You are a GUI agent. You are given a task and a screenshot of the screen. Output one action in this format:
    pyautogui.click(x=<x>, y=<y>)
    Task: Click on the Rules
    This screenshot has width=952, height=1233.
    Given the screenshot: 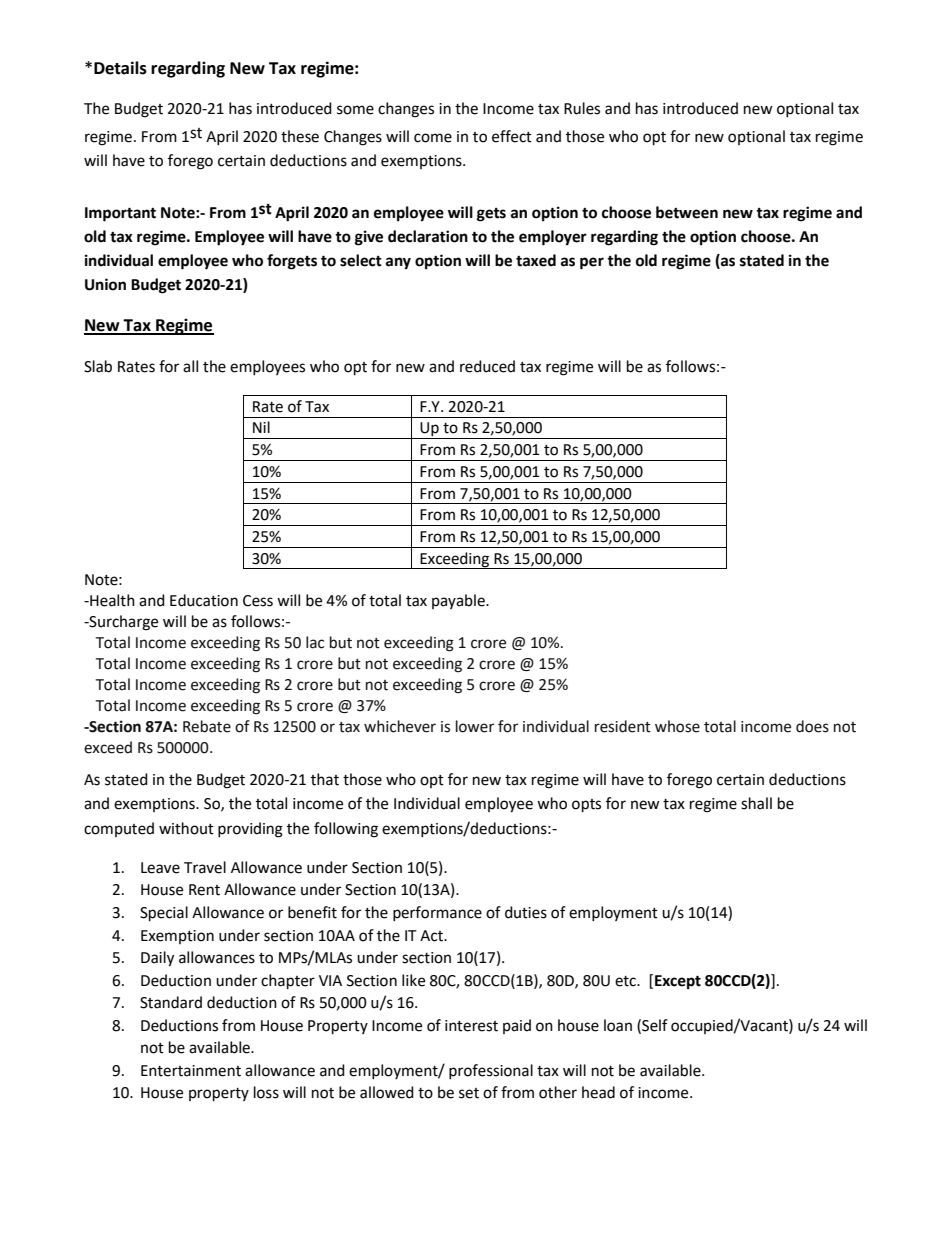 What is the action you would take?
    pyautogui.click(x=582, y=108)
